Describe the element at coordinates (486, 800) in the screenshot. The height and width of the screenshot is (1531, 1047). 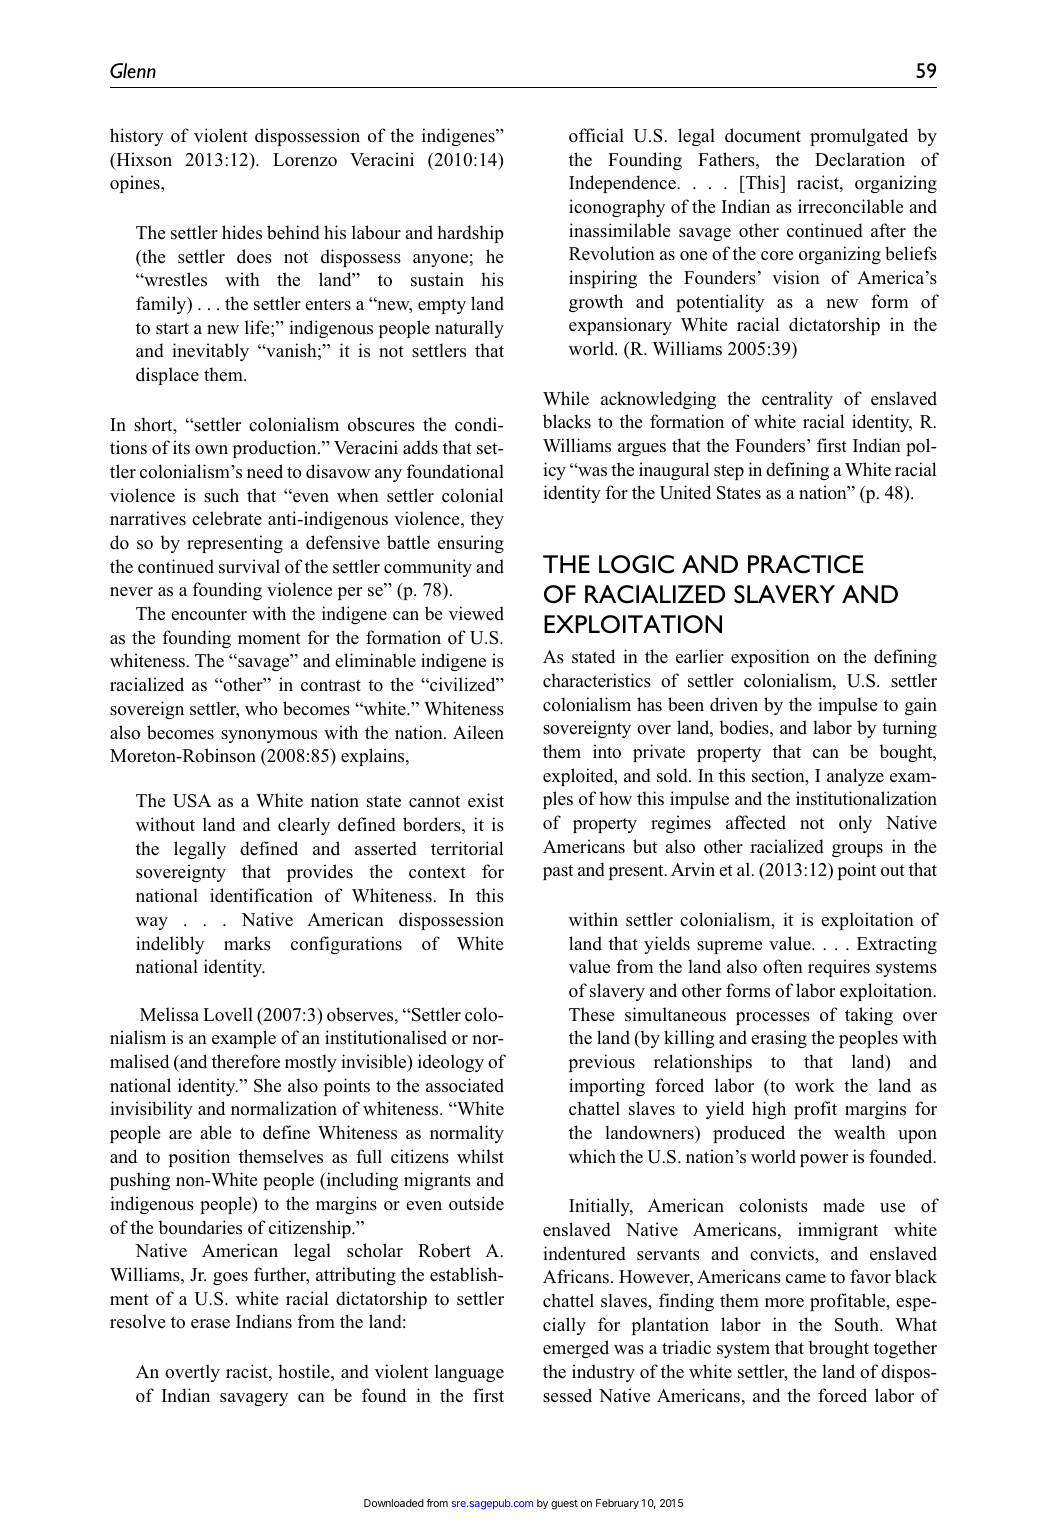
I see `exist` at that location.
